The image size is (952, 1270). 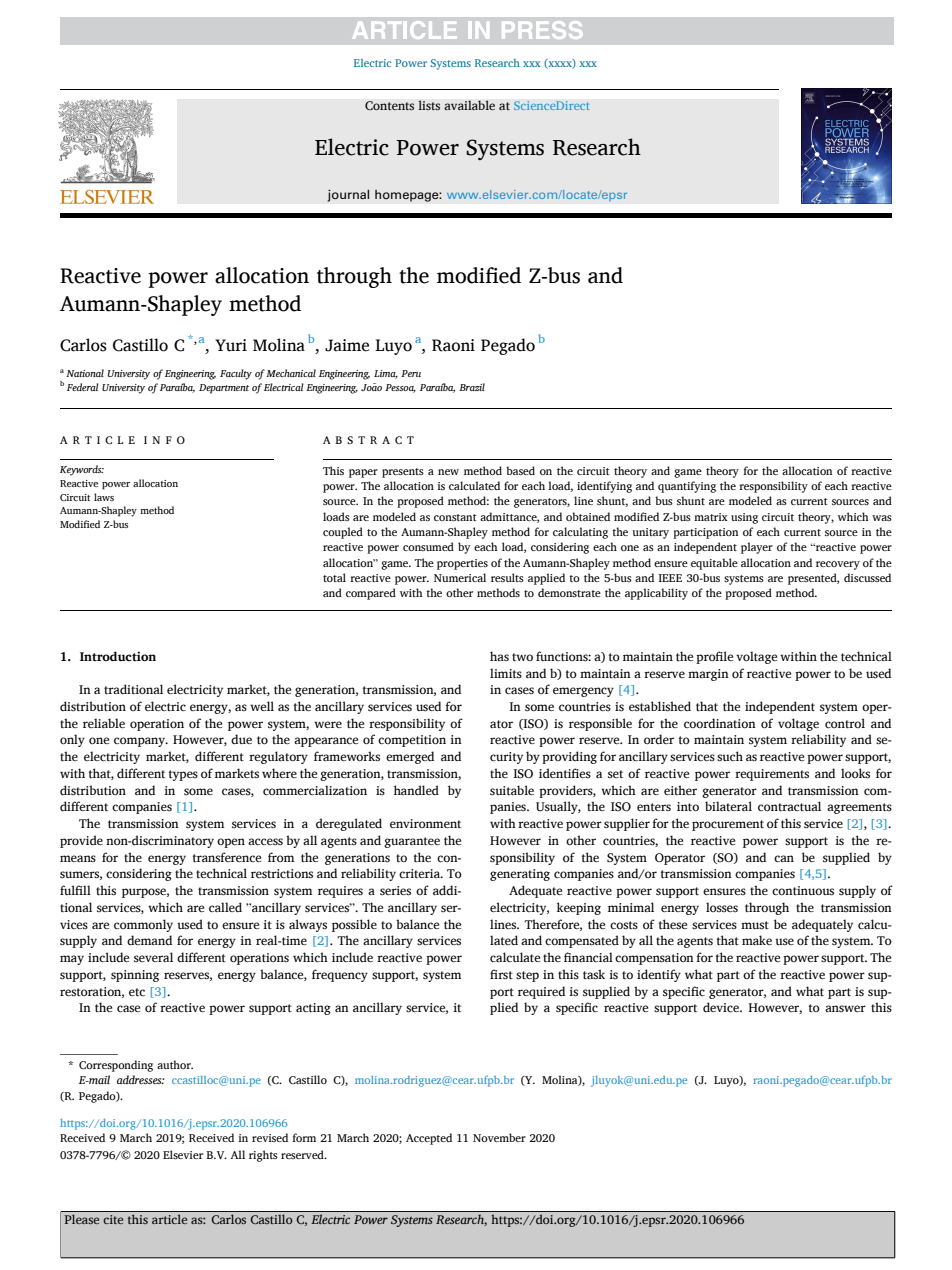 I want to click on journal, so click(x=348, y=195).
